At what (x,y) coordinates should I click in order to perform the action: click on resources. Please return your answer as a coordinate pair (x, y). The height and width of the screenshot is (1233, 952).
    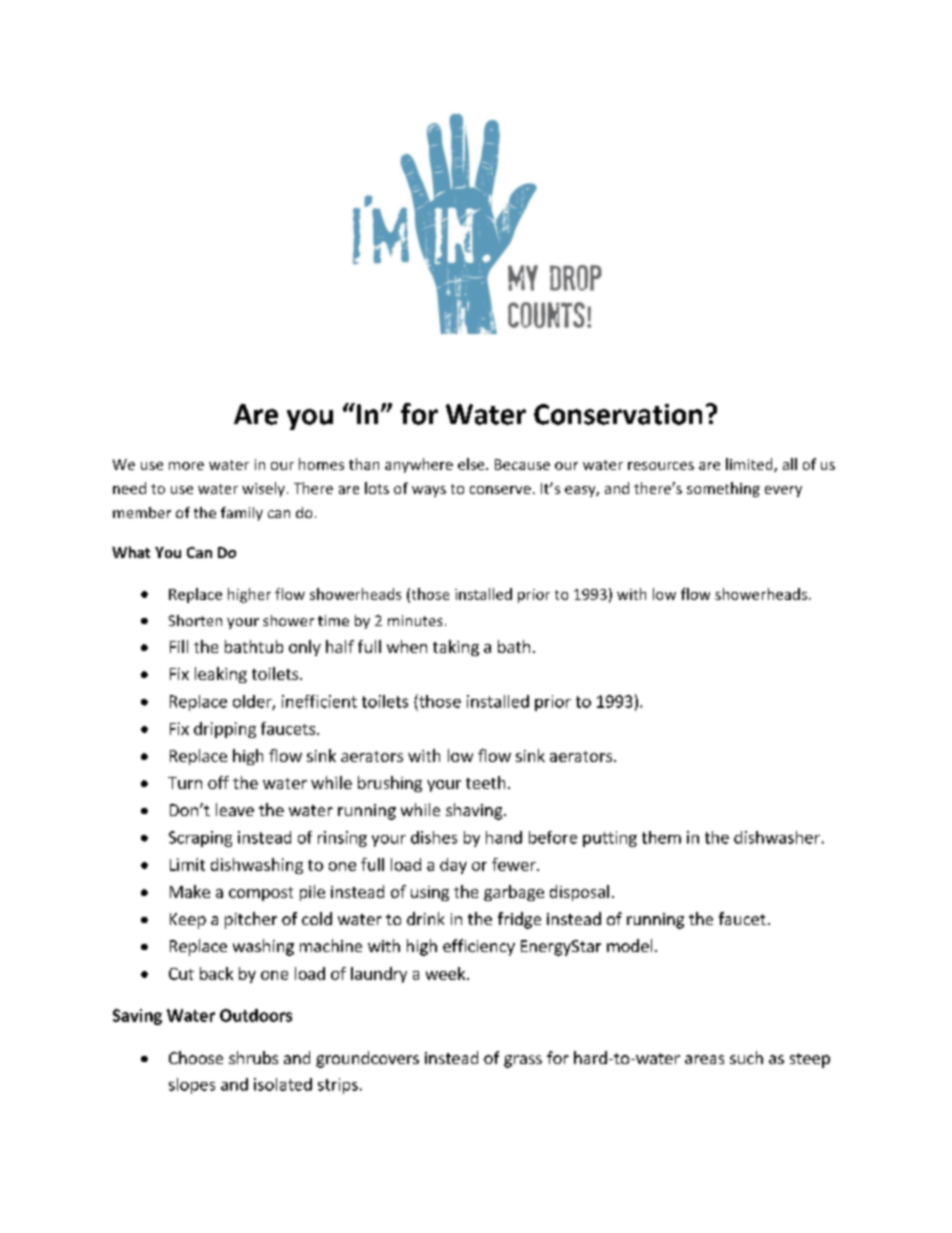
    Looking at the image, I should click on (661, 466).
